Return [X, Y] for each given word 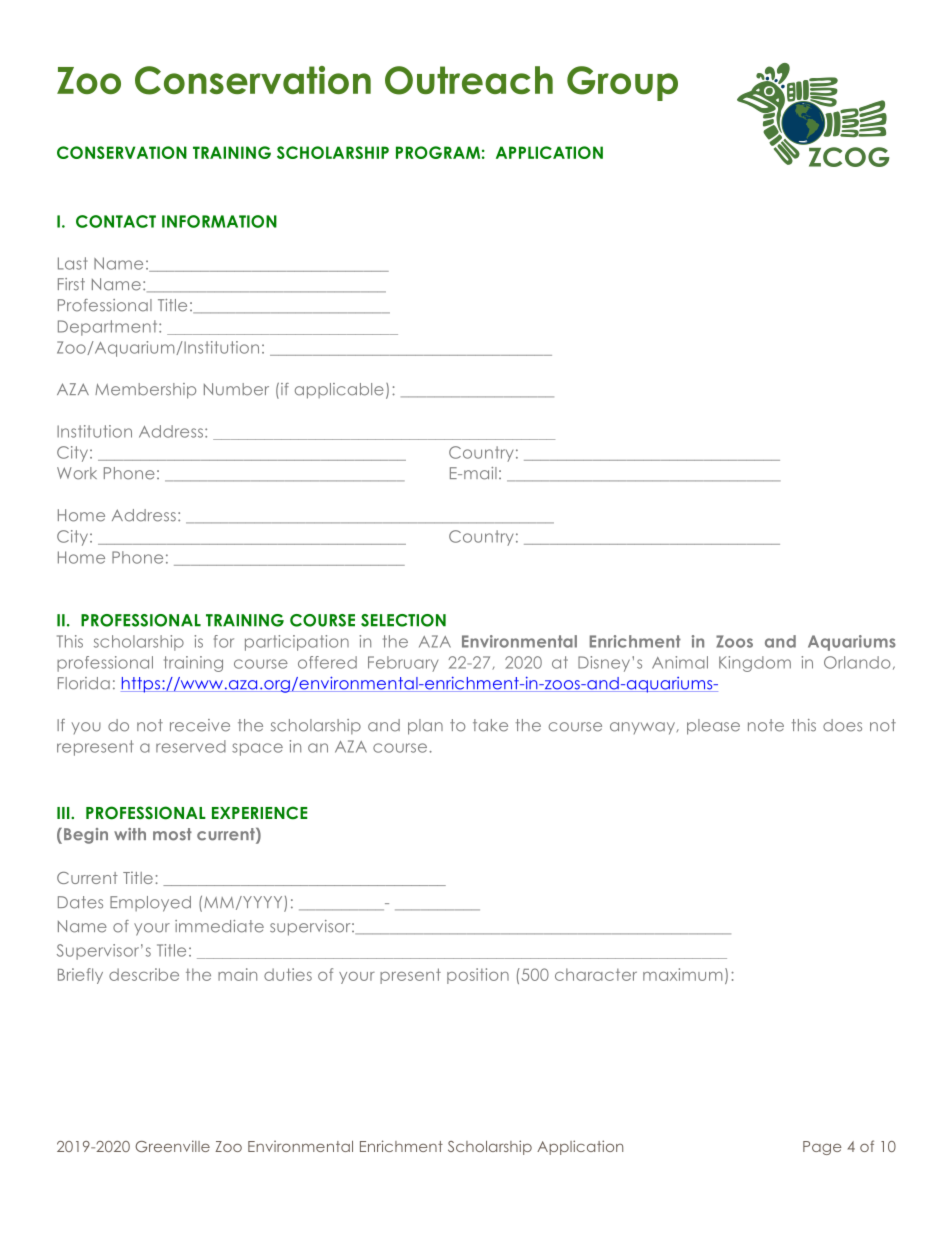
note [766, 725]
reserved [191, 746]
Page [822, 1148]
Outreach [469, 80]
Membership [145, 391]
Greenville [172, 1146]
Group [622, 83]
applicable [339, 391]
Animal [680, 662]
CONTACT [116, 221]
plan [425, 727]
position [478, 976]
